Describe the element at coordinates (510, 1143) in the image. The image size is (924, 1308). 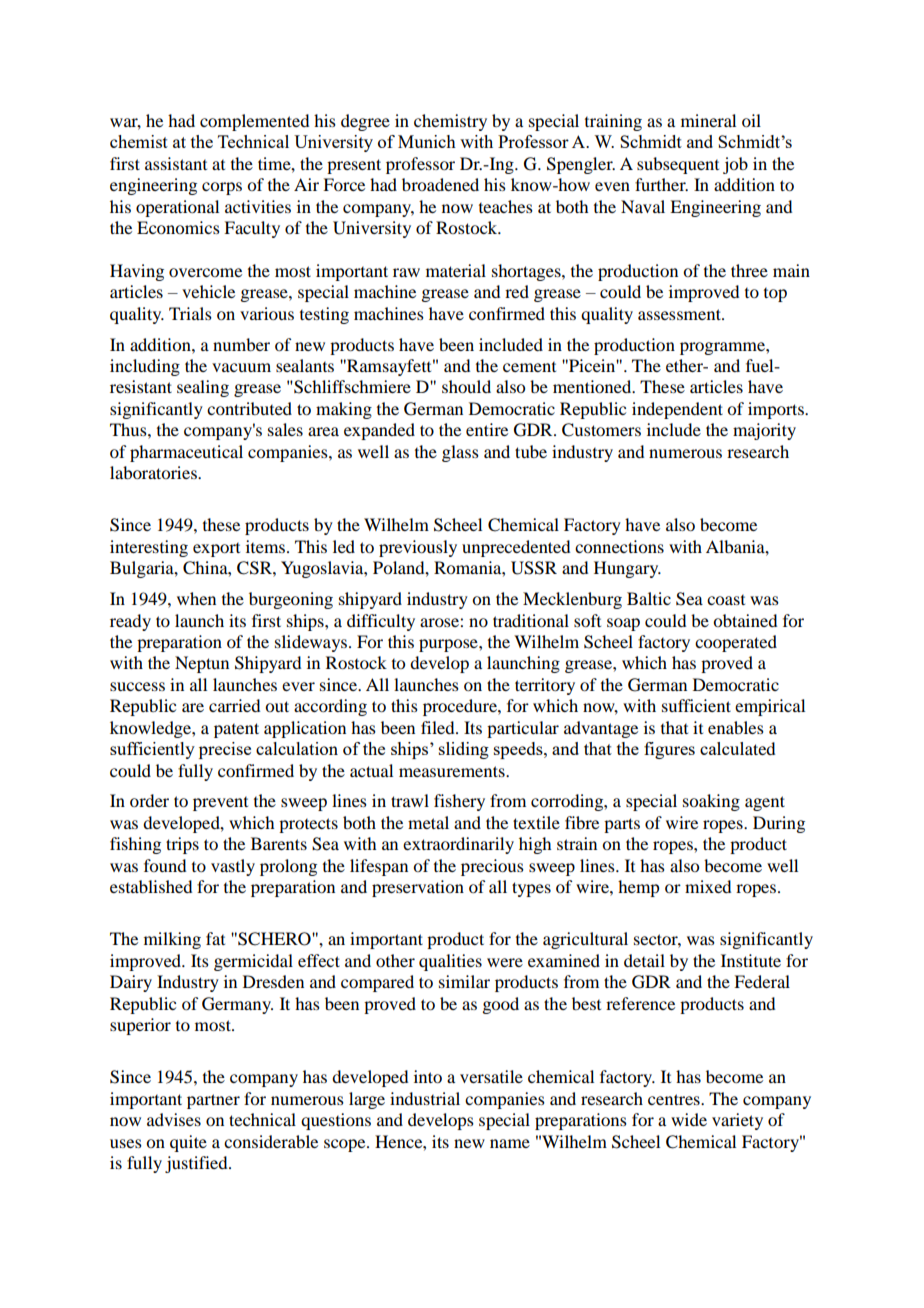
I see `name` at that location.
